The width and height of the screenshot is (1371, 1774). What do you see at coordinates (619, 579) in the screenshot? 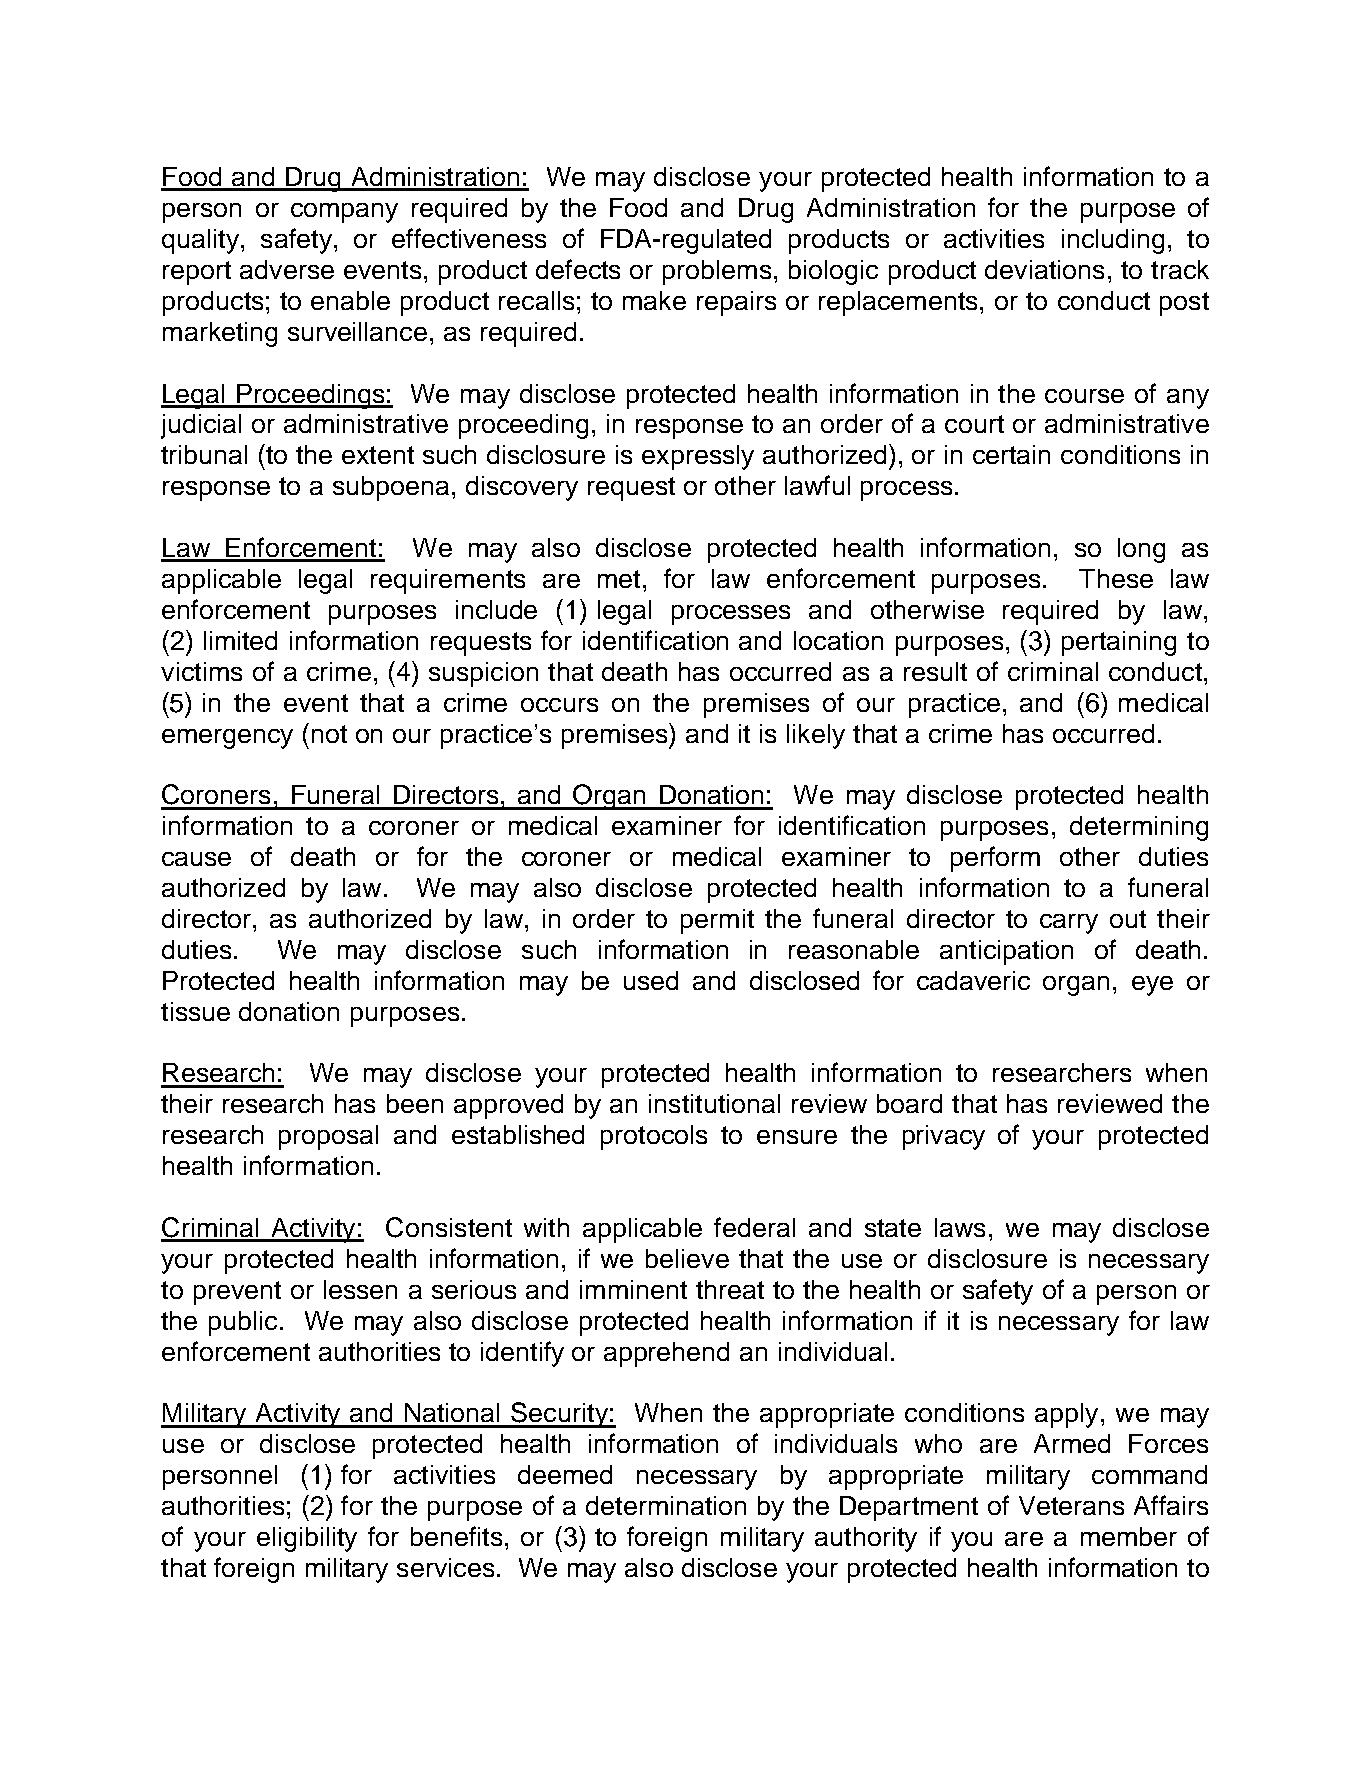
I see `met` at bounding box center [619, 579].
